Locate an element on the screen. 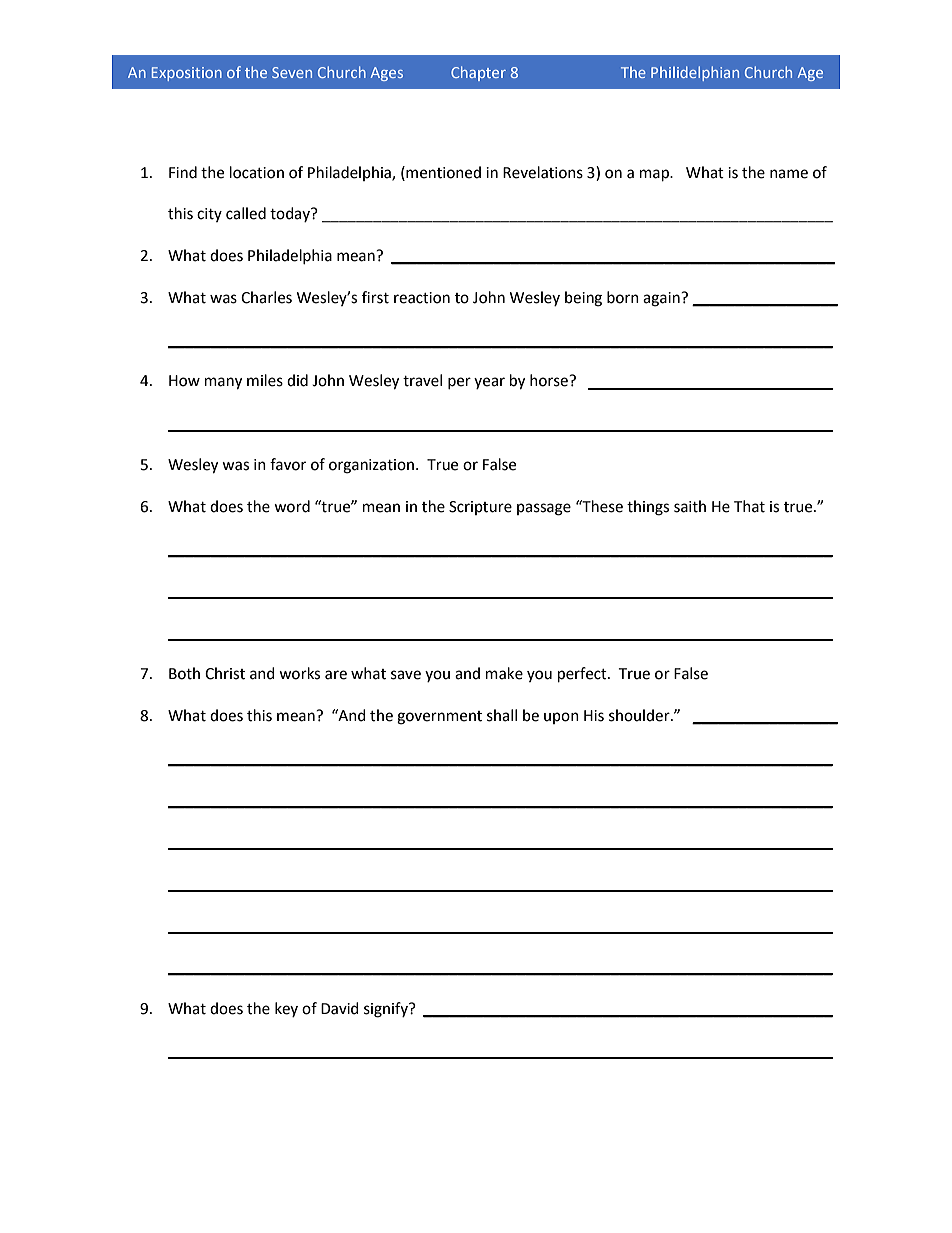 This screenshot has width=952, height=1233. Scripture is located at coordinates (480, 508).
